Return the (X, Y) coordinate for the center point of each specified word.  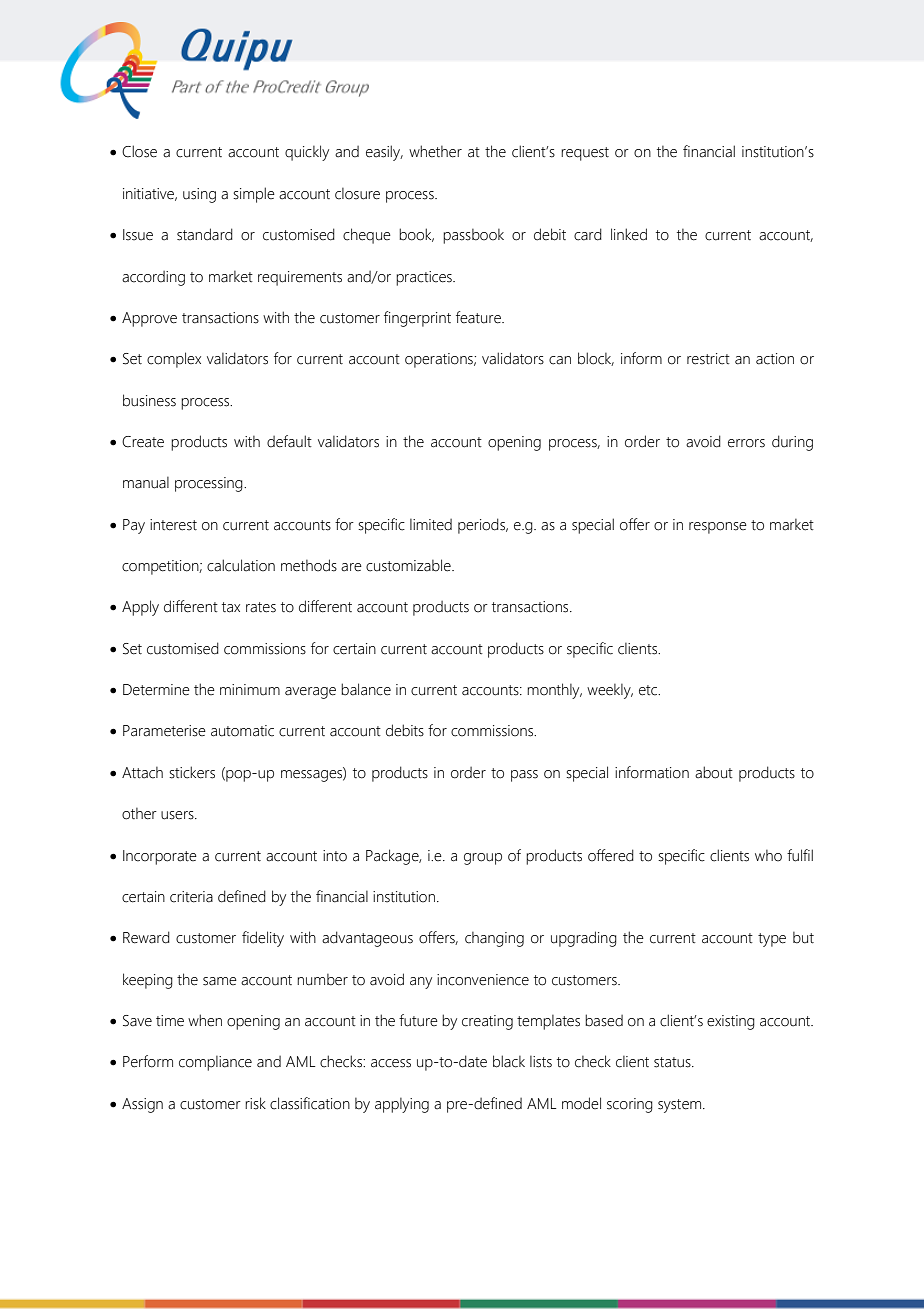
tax (231, 607)
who (768, 856)
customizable (409, 565)
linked (629, 234)
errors (746, 443)
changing (494, 939)
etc (649, 690)
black (509, 1061)
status (673, 1062)
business (149, 400)
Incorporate (160, 857)
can (560, 360)
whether (435, 151)
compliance (215, 1063)
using (199, 195)
